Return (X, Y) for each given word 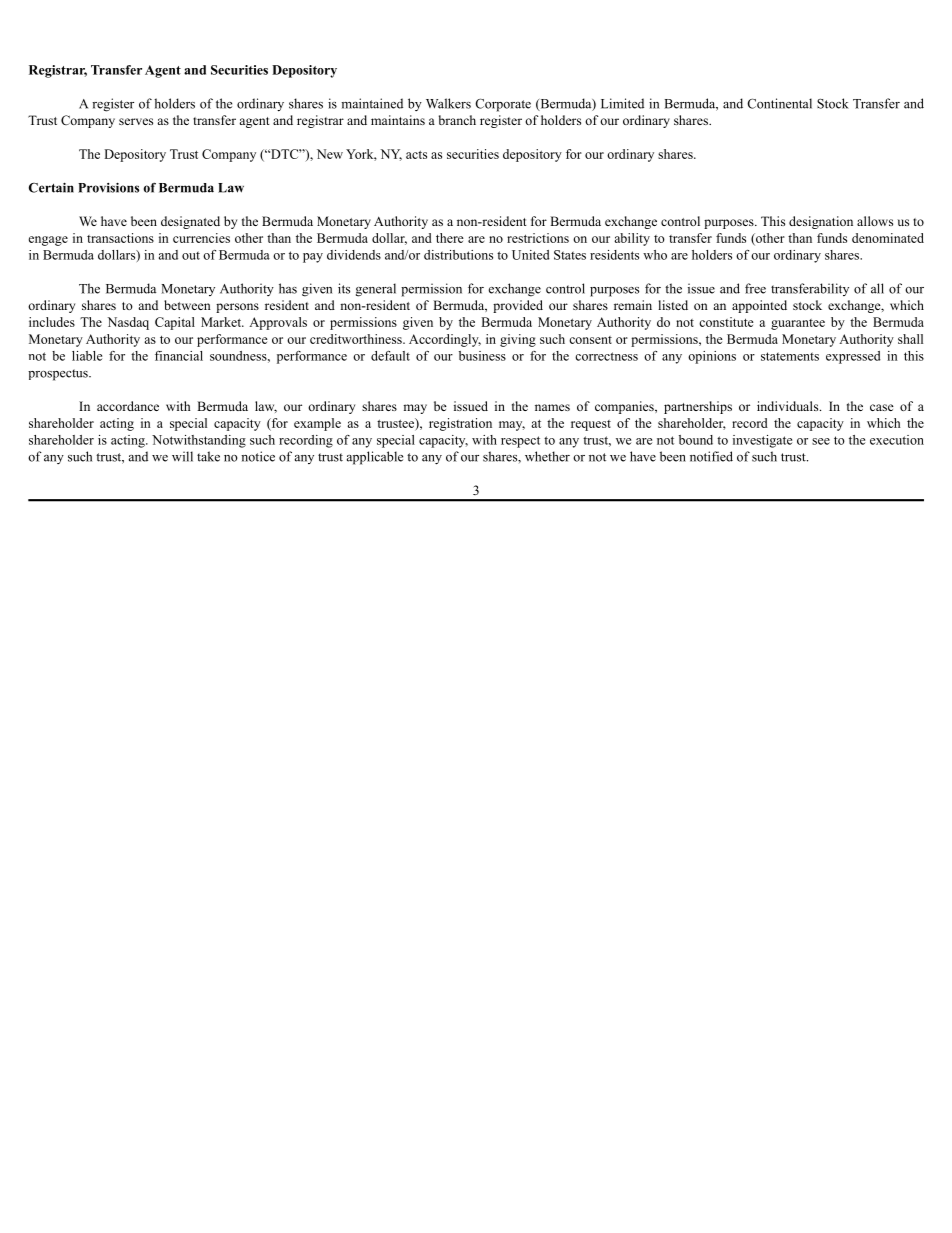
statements (790, 356)
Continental (779, 103)
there (450, 238)
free (755, 288)
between (187, 305)
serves (136, 121)
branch (457, 120)
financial (179, 356)
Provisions (108, 187)
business (482, 356)
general (376, 290)
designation (821, 222)
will (182, 456)
